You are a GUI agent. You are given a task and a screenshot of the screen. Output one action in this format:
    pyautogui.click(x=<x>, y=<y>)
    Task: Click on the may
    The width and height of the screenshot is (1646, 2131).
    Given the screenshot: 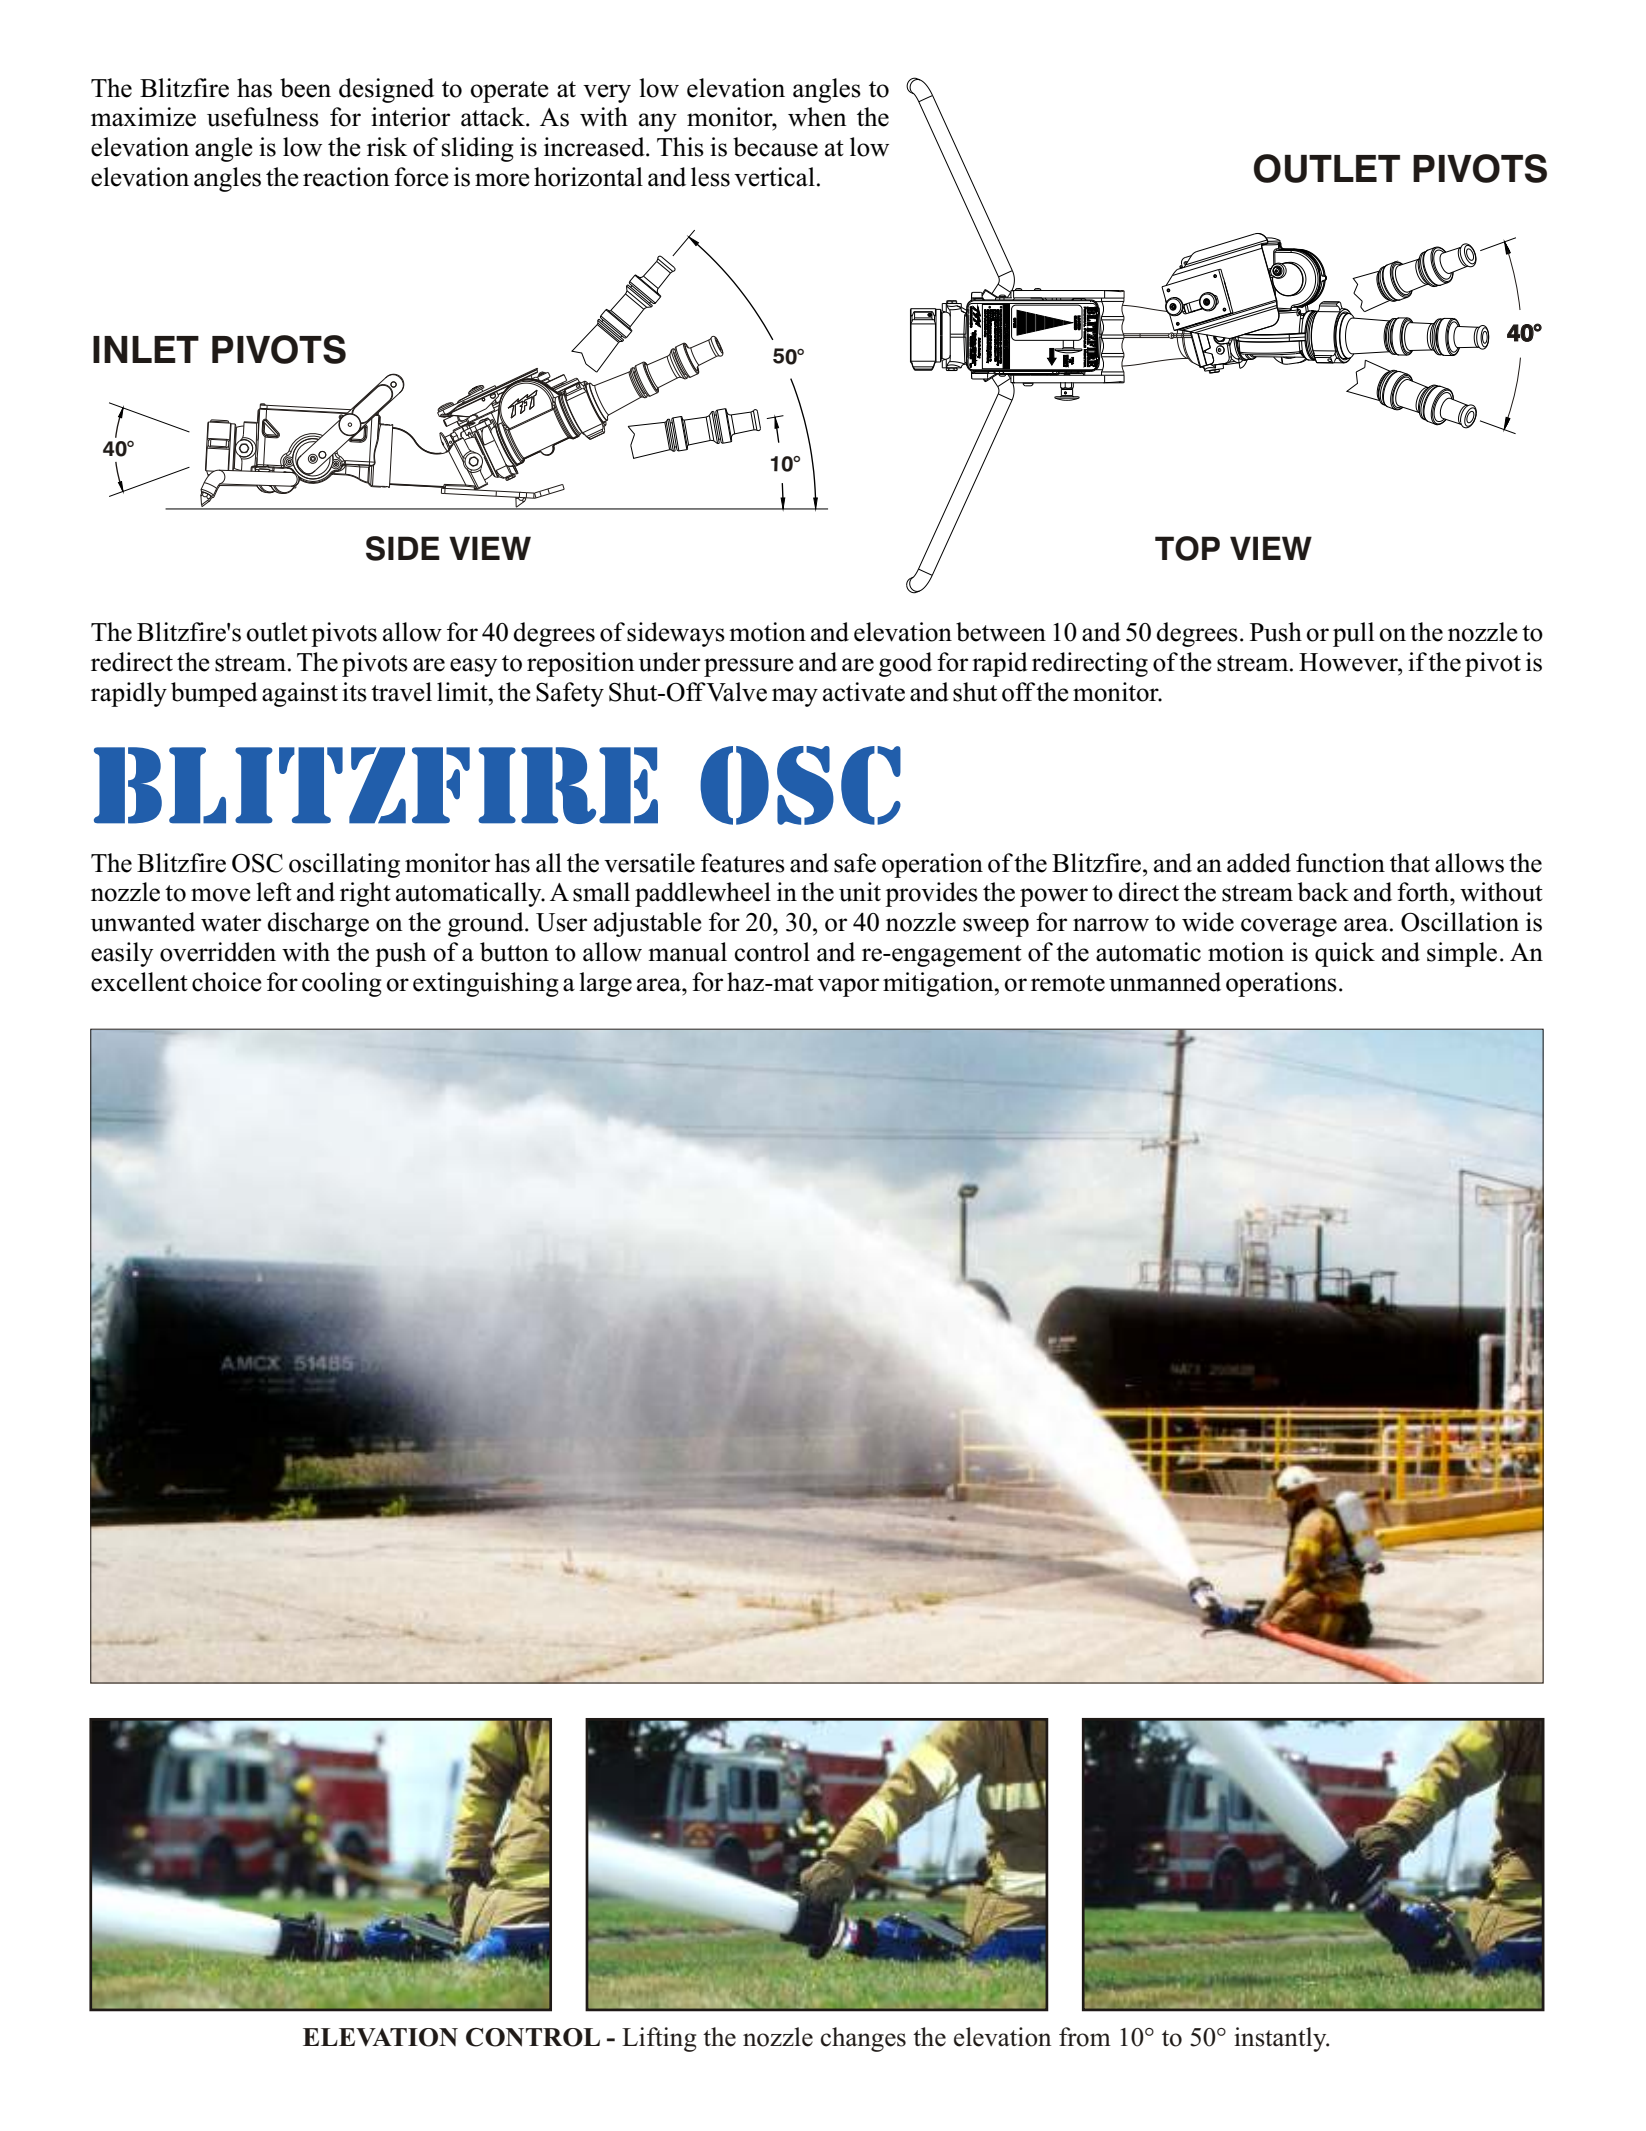 What is the action you would take?
    pyautogui.click(x=795, y=697)
